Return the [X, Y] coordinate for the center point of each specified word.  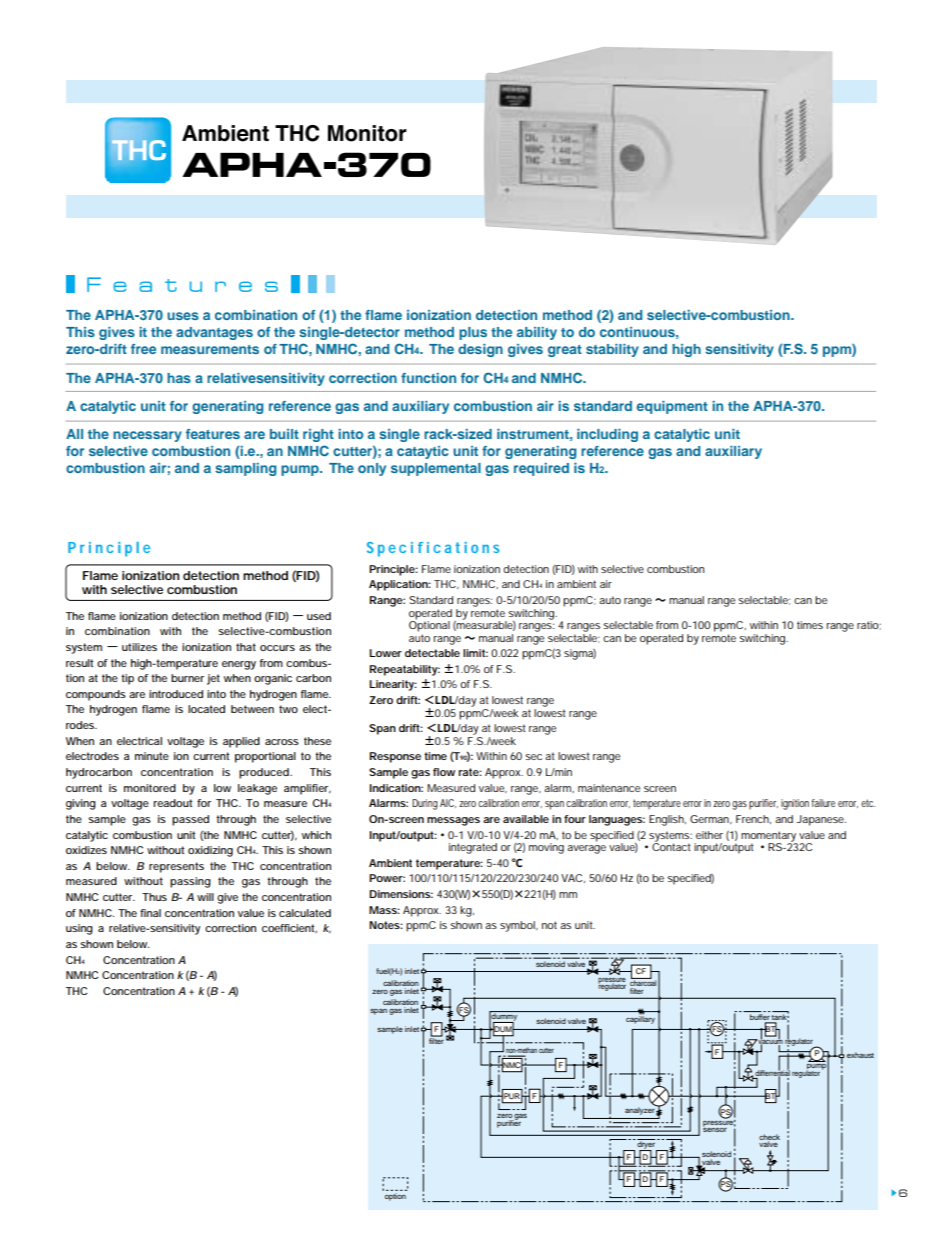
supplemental [436, 469]
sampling [246, 469]
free [143, 349]
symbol [518, 926]
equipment [672, 407]
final [150, 913]
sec [533, 757]
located [206, 709]
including [607, 435]
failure [823, 803]
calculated [305, 913]
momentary [769, 837]
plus [473, 333]
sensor [715, 1129]
